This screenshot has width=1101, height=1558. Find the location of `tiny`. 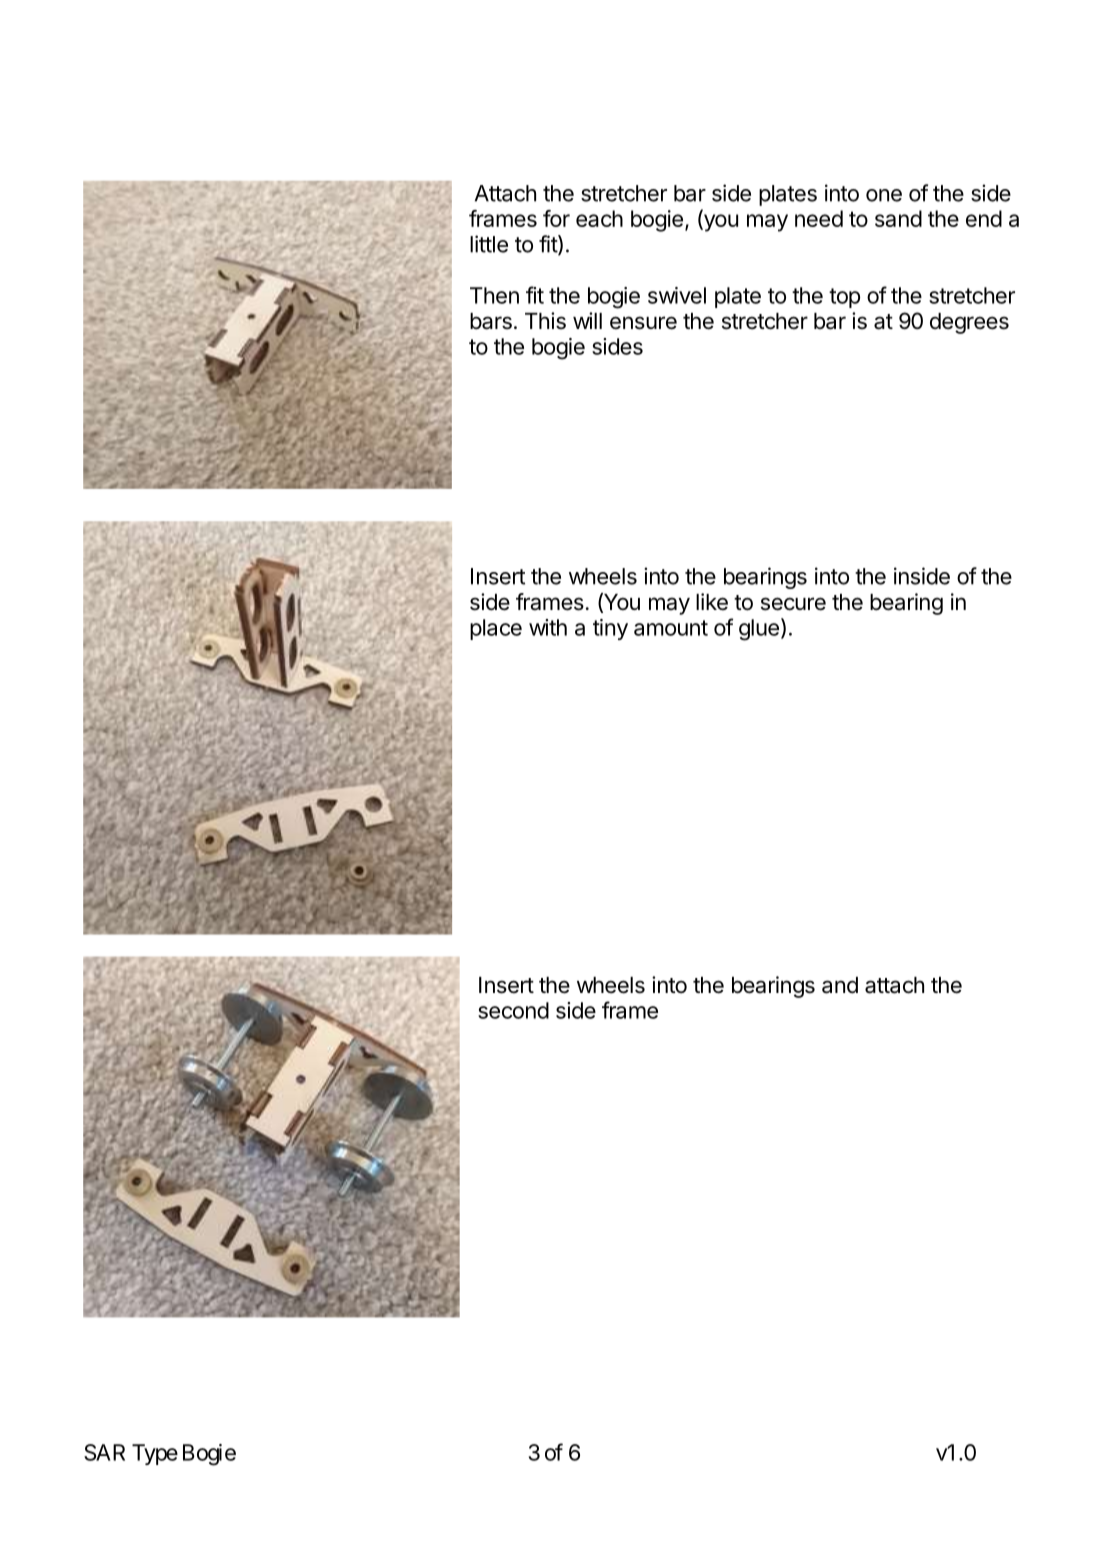

tiny is located at coordinates (610, 629).
